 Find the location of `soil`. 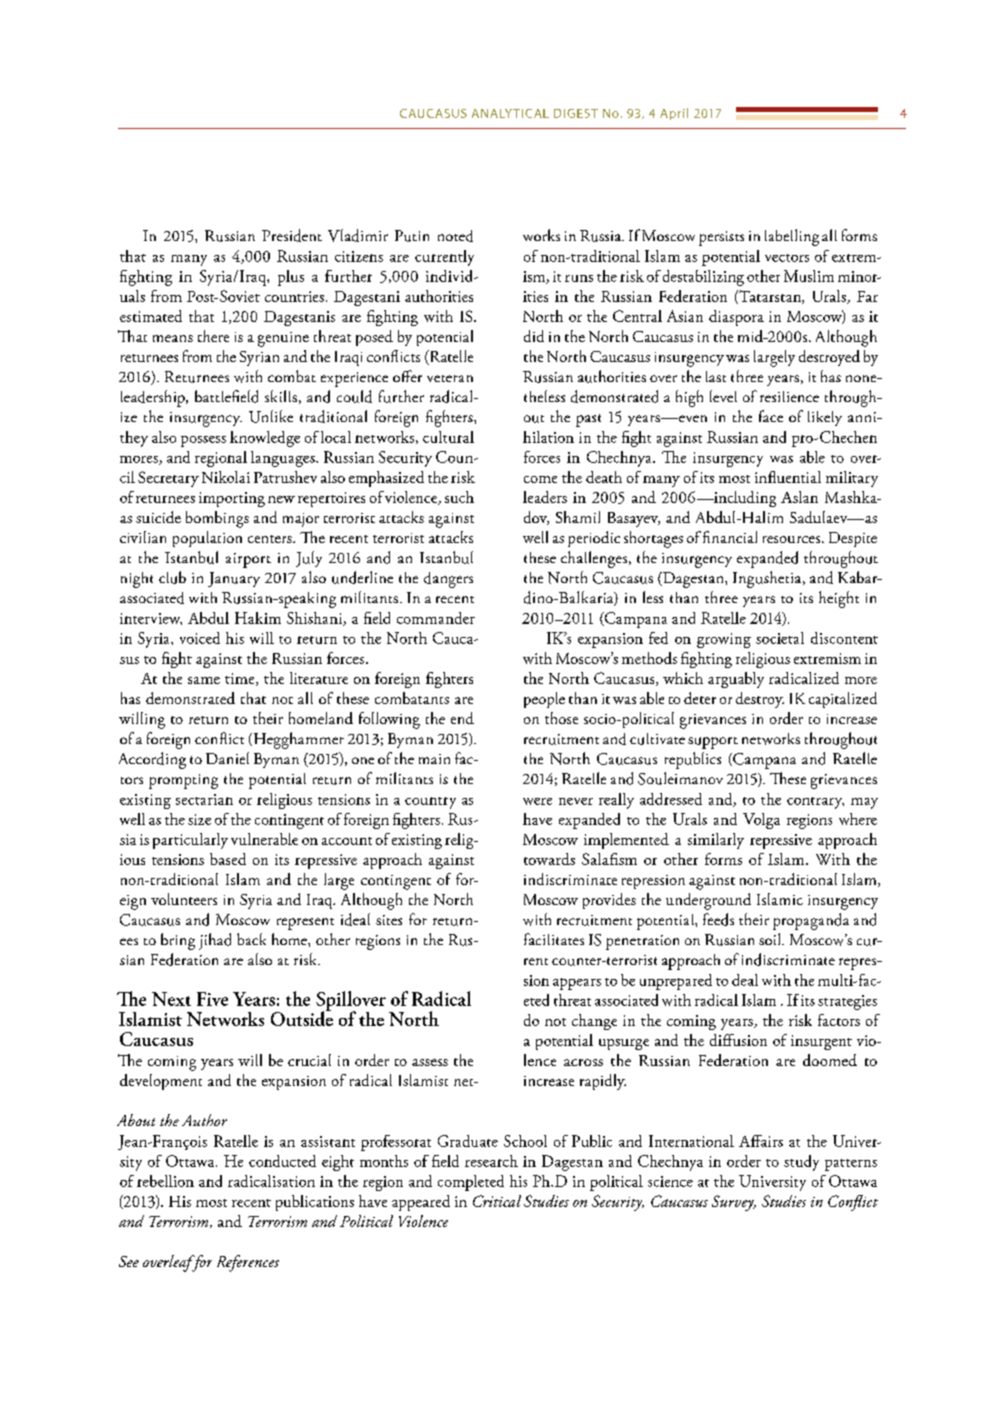

soil is located at coordinates (771, 939).
